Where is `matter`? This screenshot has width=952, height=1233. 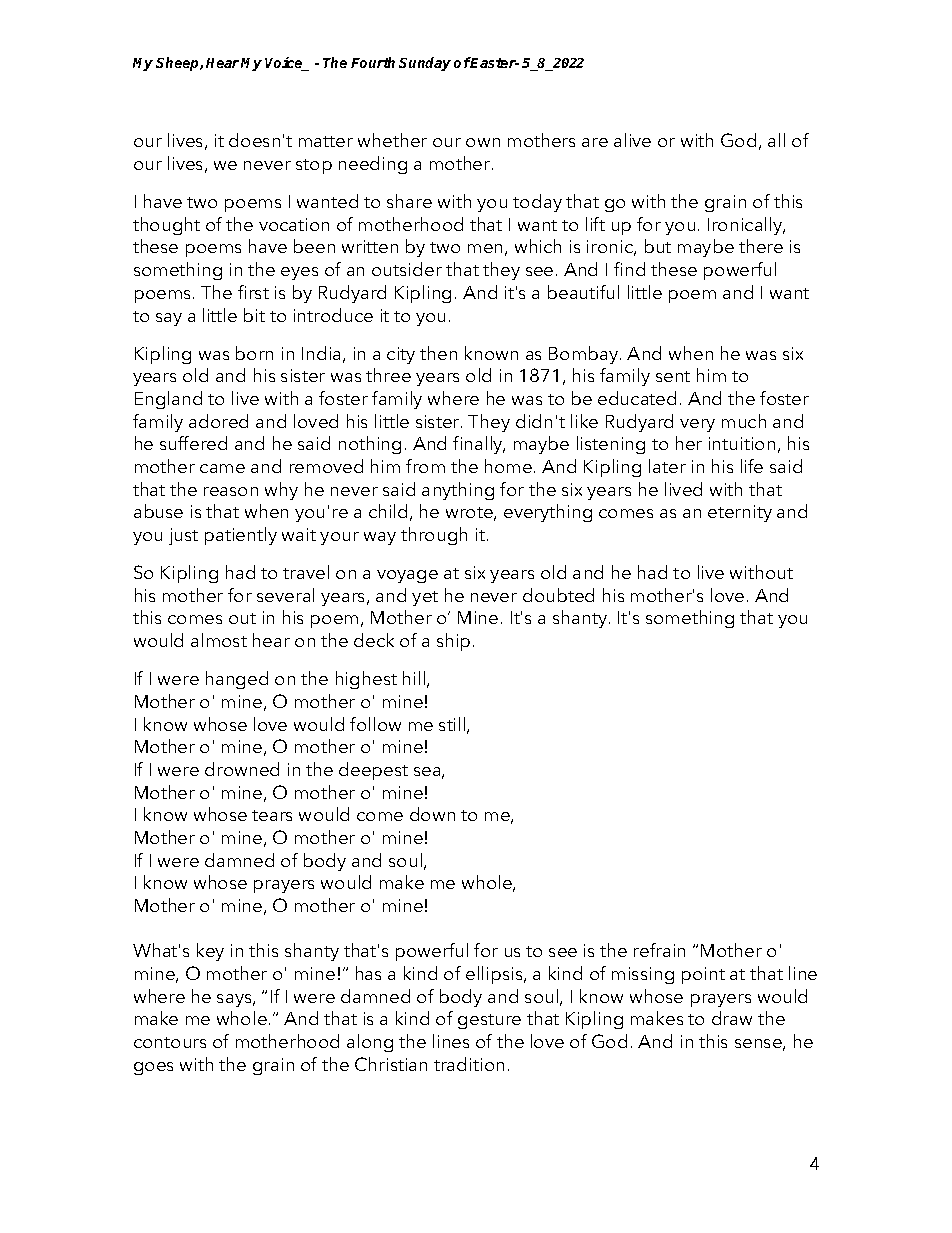 matter is located at coordinates (326, 141).
